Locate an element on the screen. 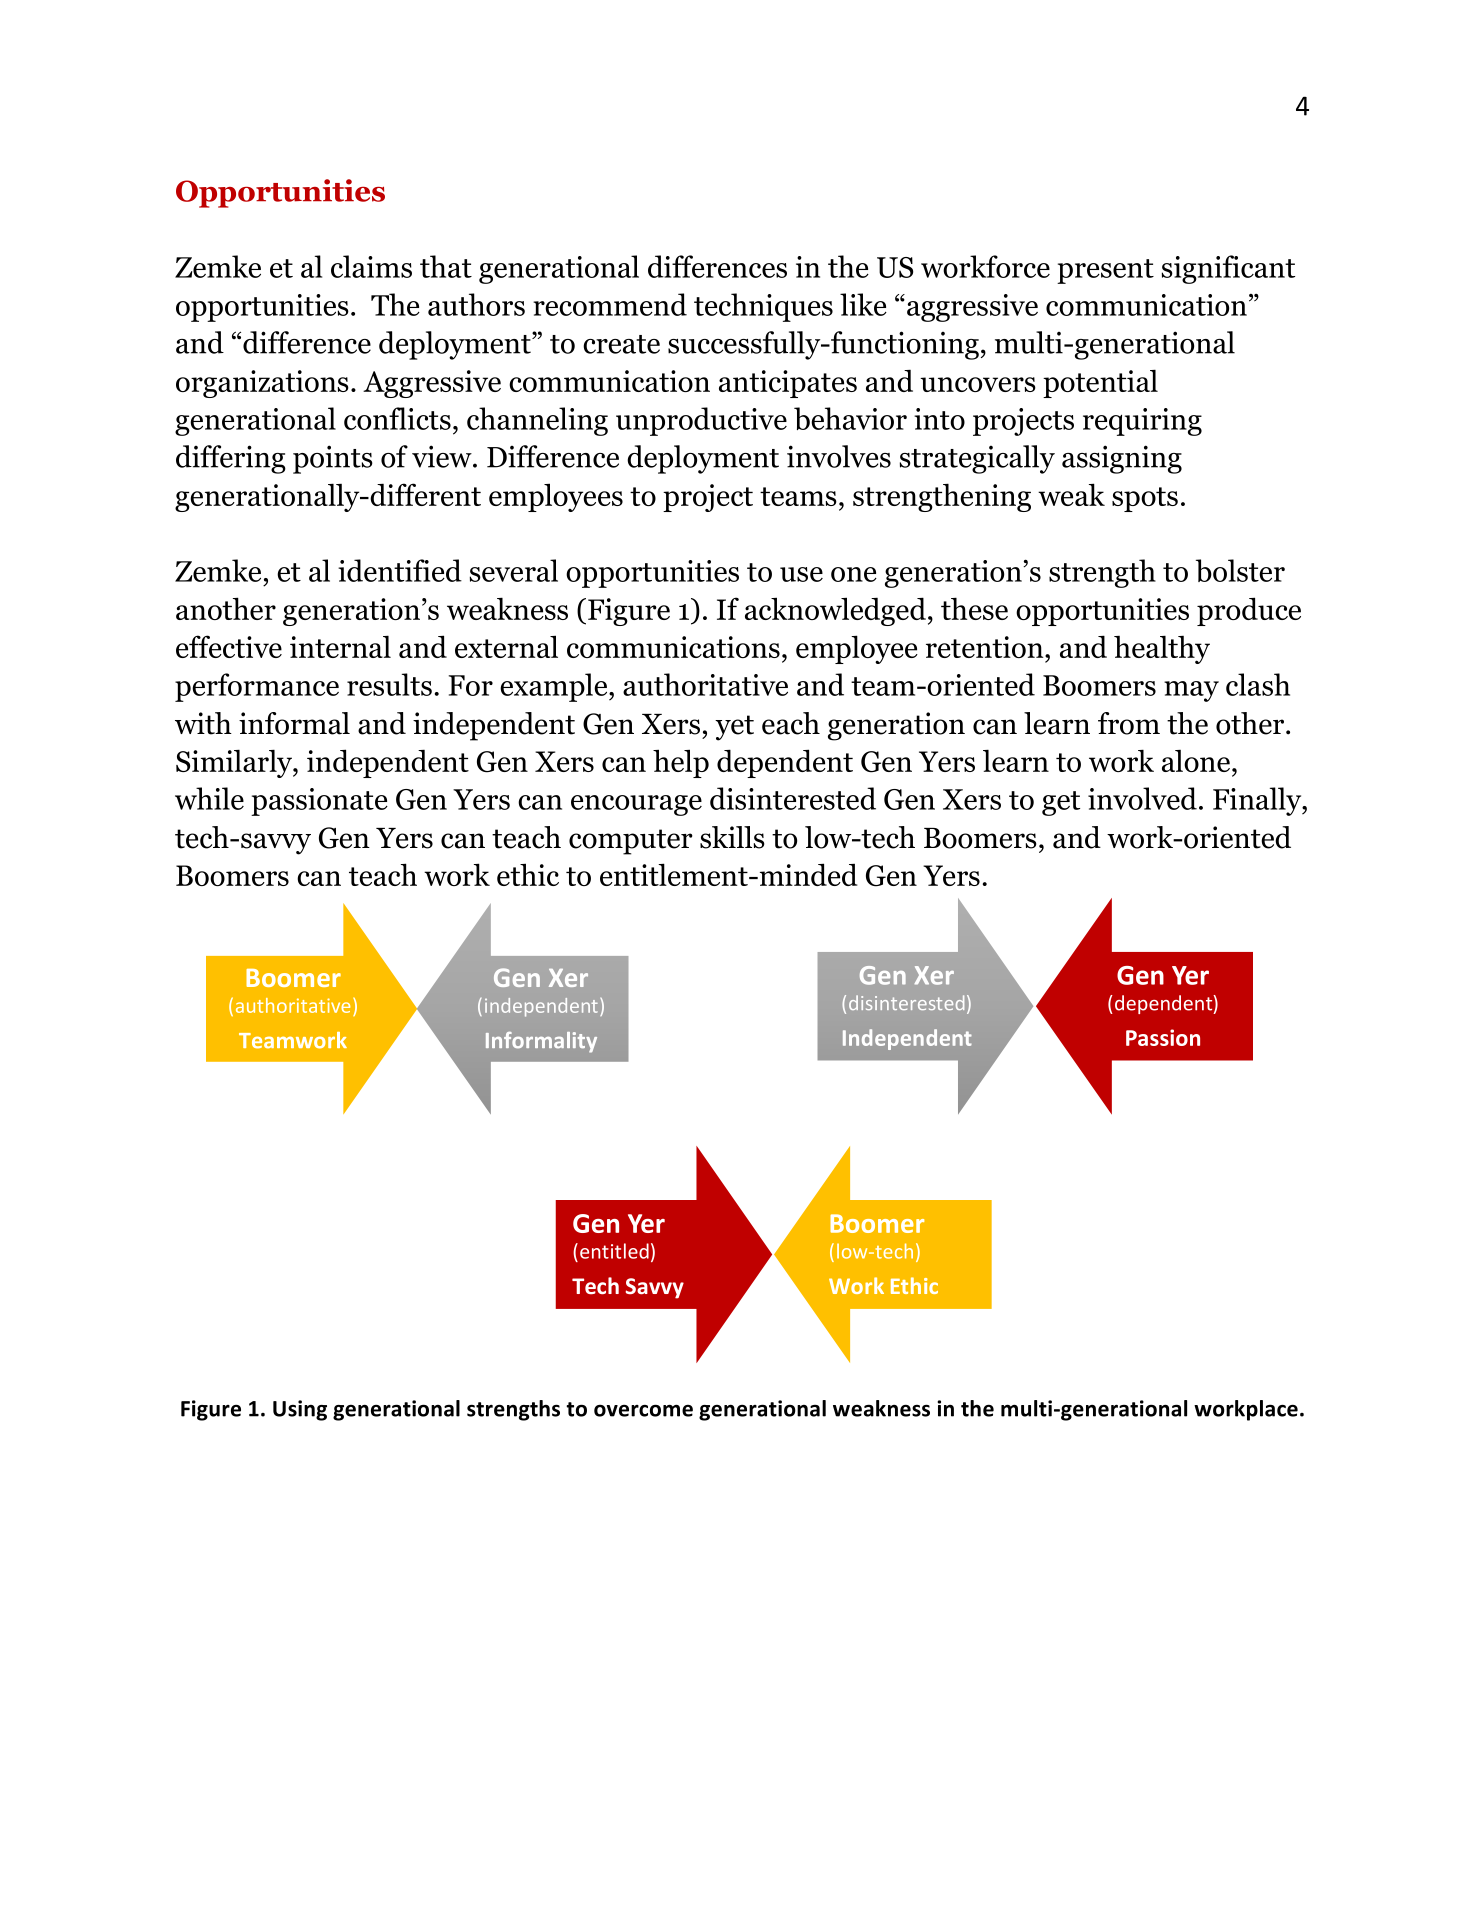  use is located at coordinates (801, 574).
